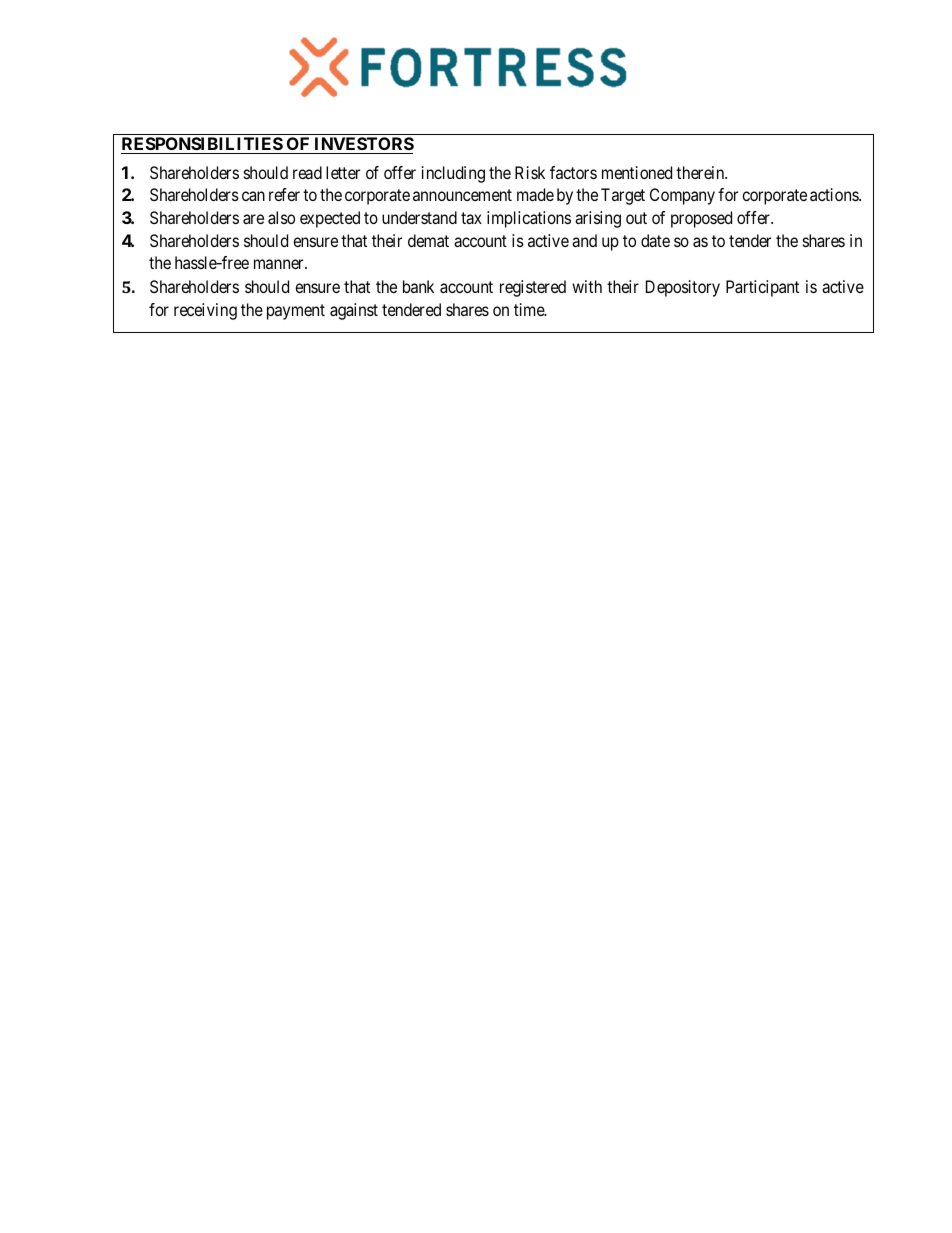  Describe the element at coordinates (253, 196) in the image. I see `can` at that location.
